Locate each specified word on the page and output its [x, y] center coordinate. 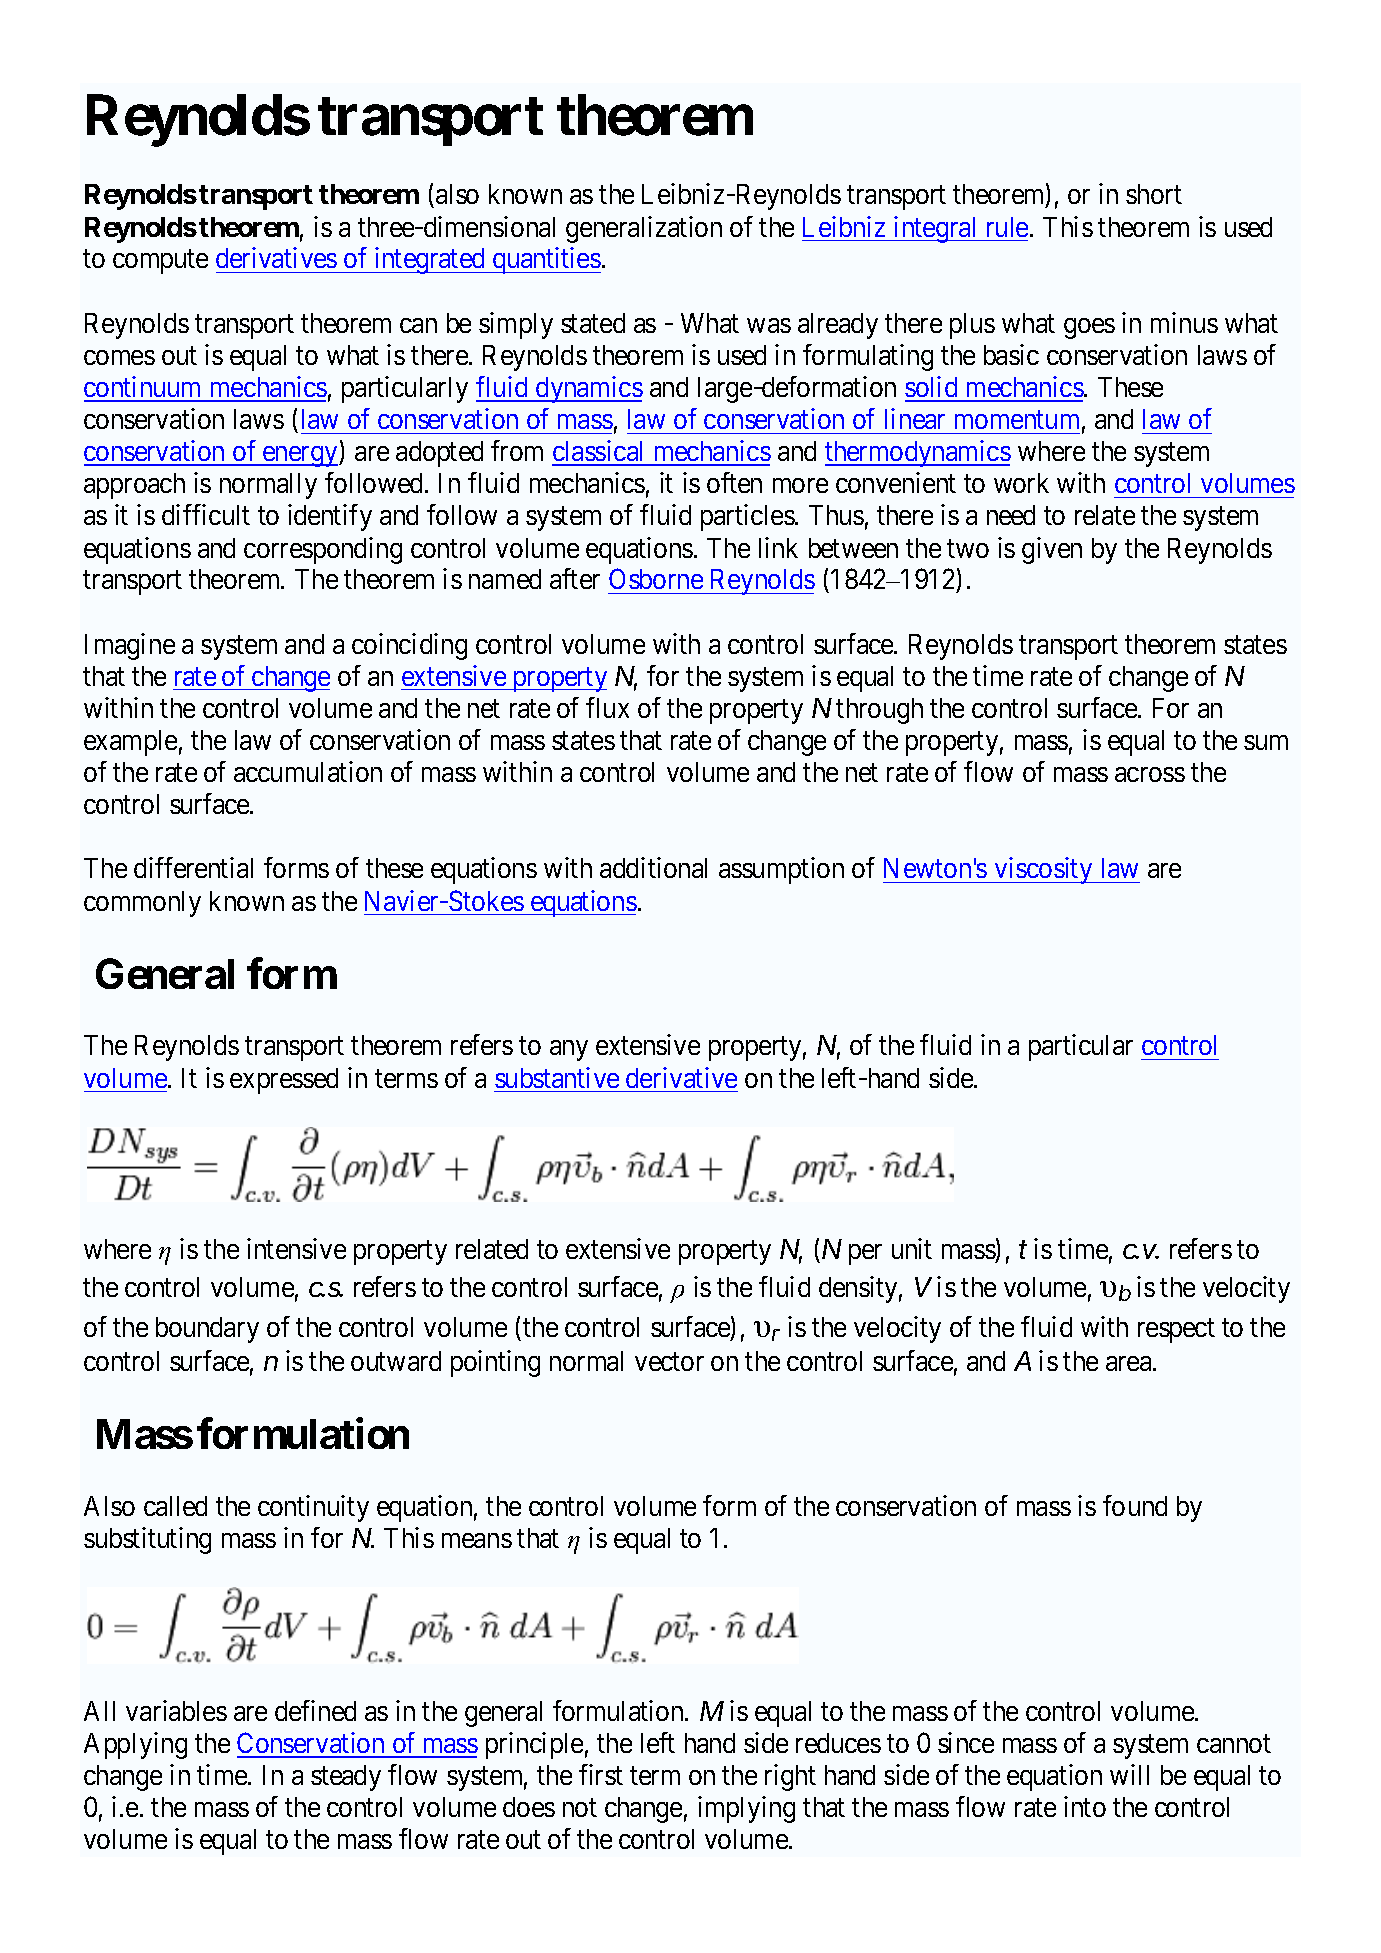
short [1154, 194]
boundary [207, 1330]
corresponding [323, 550]
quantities [546, 260]
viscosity [1044, 870]
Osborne [656, 578]
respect [1176, 1330]
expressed [284, 1081]
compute [160, 262]
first [601, 1774]
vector [669, 1361]
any [569, 1051]
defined [315, 1710]
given [1052, 550]
